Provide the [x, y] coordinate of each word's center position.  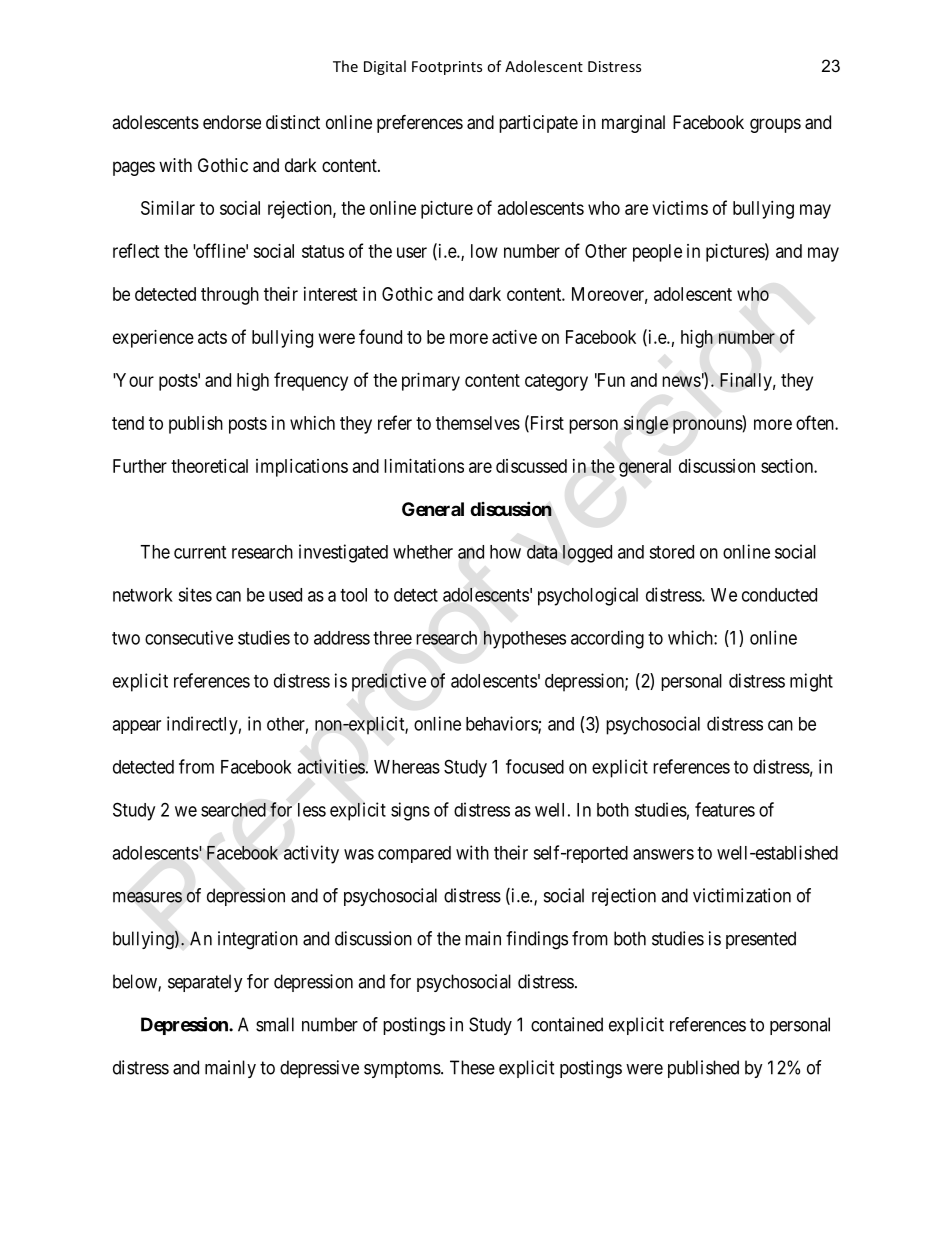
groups [775, 125]
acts [212, 337]
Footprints [447, 68]
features [725, 809]
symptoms [402, 1069]
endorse [232, 122]
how [505, 552]
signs [410, 811]
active [514, 337]
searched [233, 810]
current [200, 552]
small [275, 1024]
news [681, 381]
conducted [779, 595]
